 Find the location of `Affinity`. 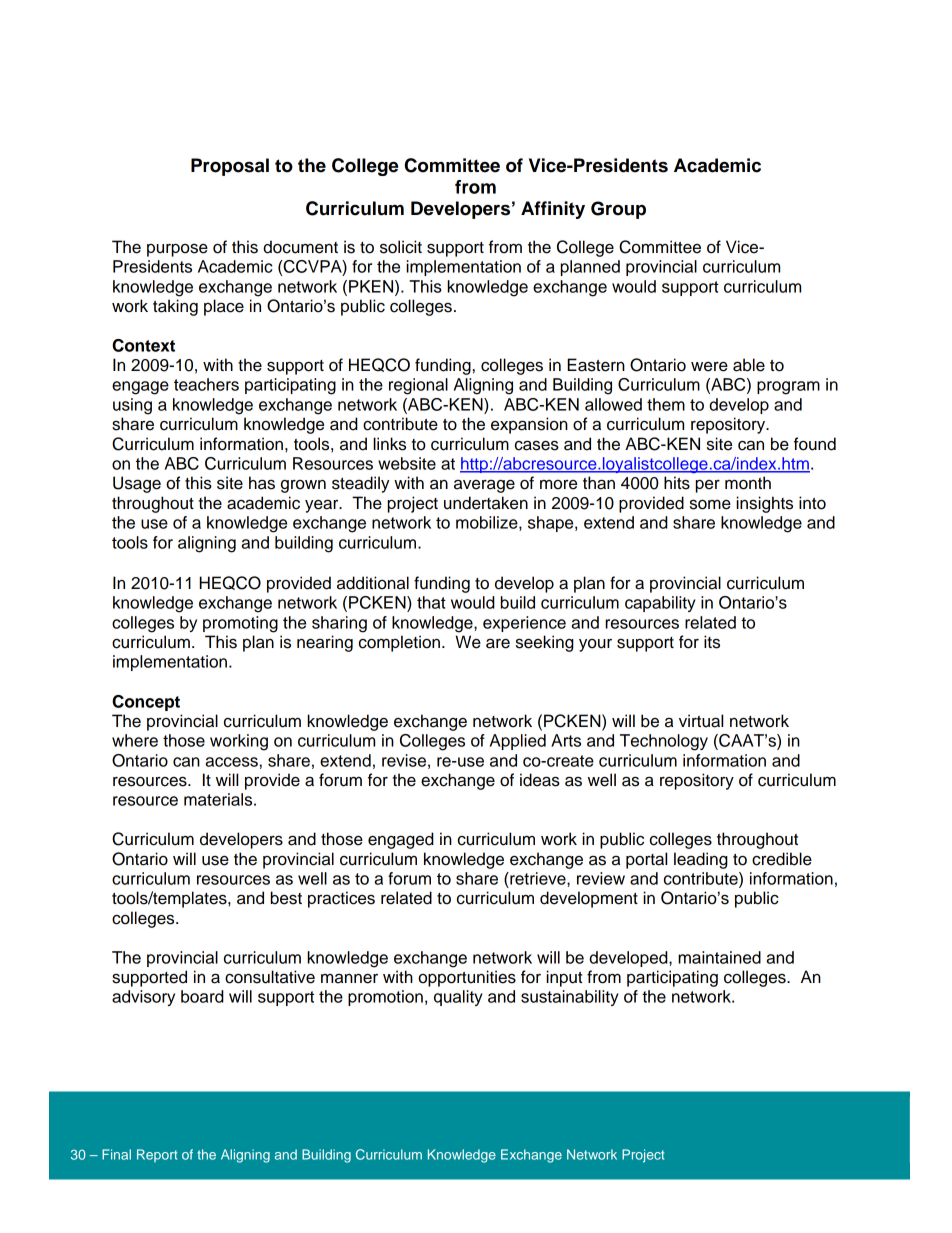

Affinity is located at coordinates (553, 210).
